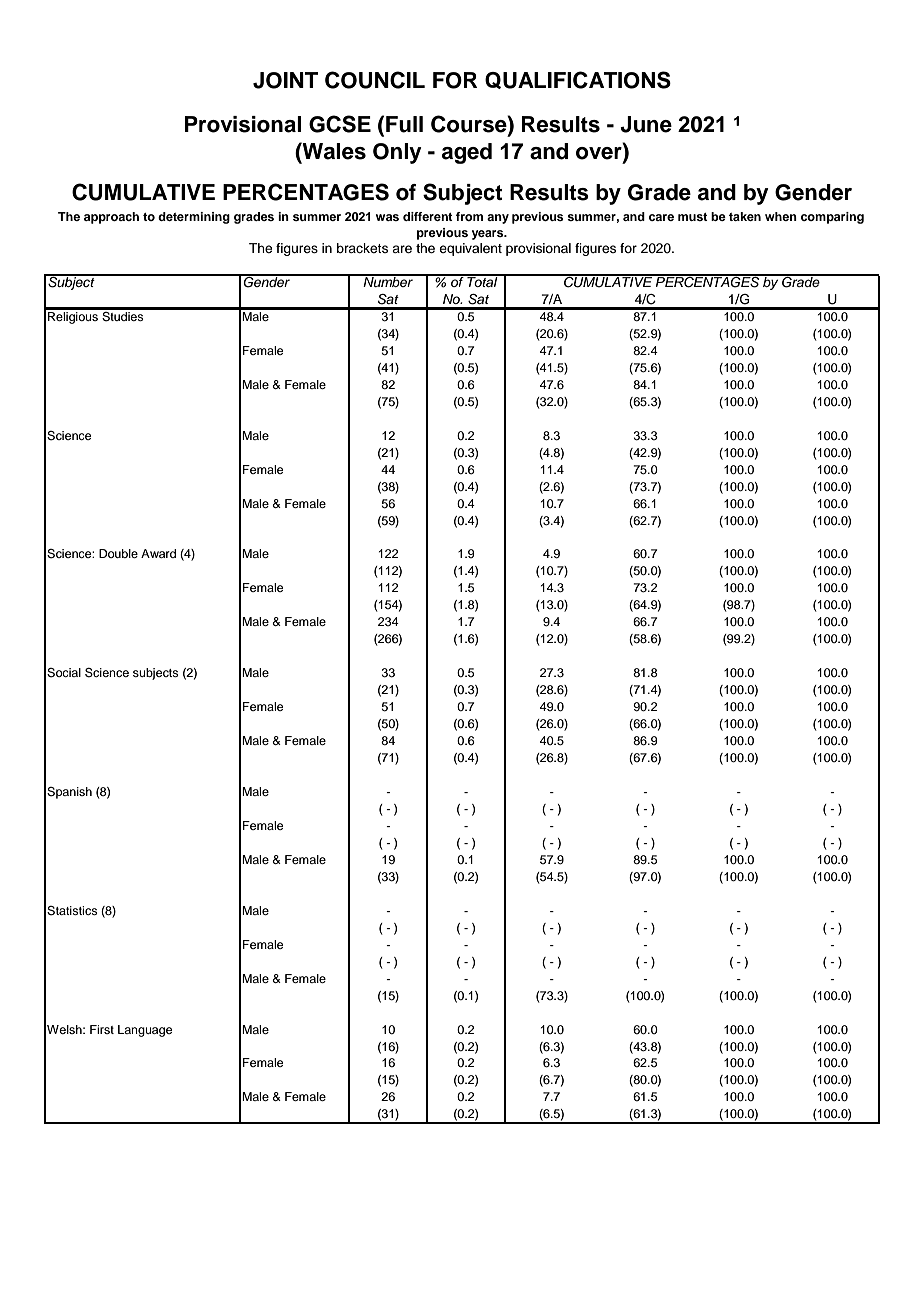  I want to click on Total, so click(482, 281).
